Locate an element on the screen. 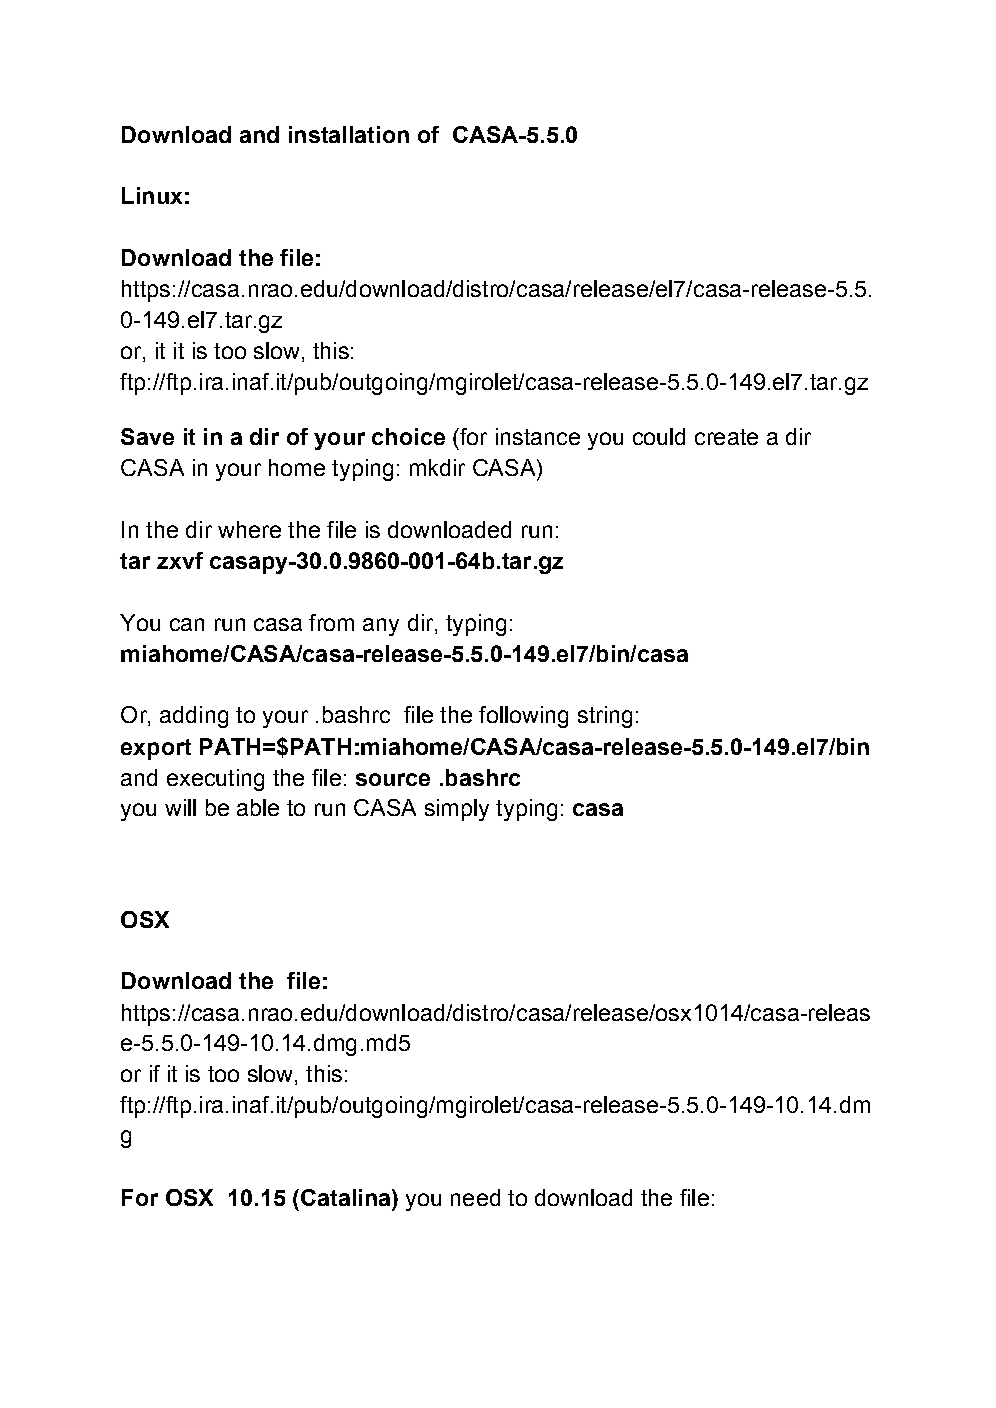 Image resolution: width=996 pixels, height=1408 pixels. string is located at coordinates (605, 717).
